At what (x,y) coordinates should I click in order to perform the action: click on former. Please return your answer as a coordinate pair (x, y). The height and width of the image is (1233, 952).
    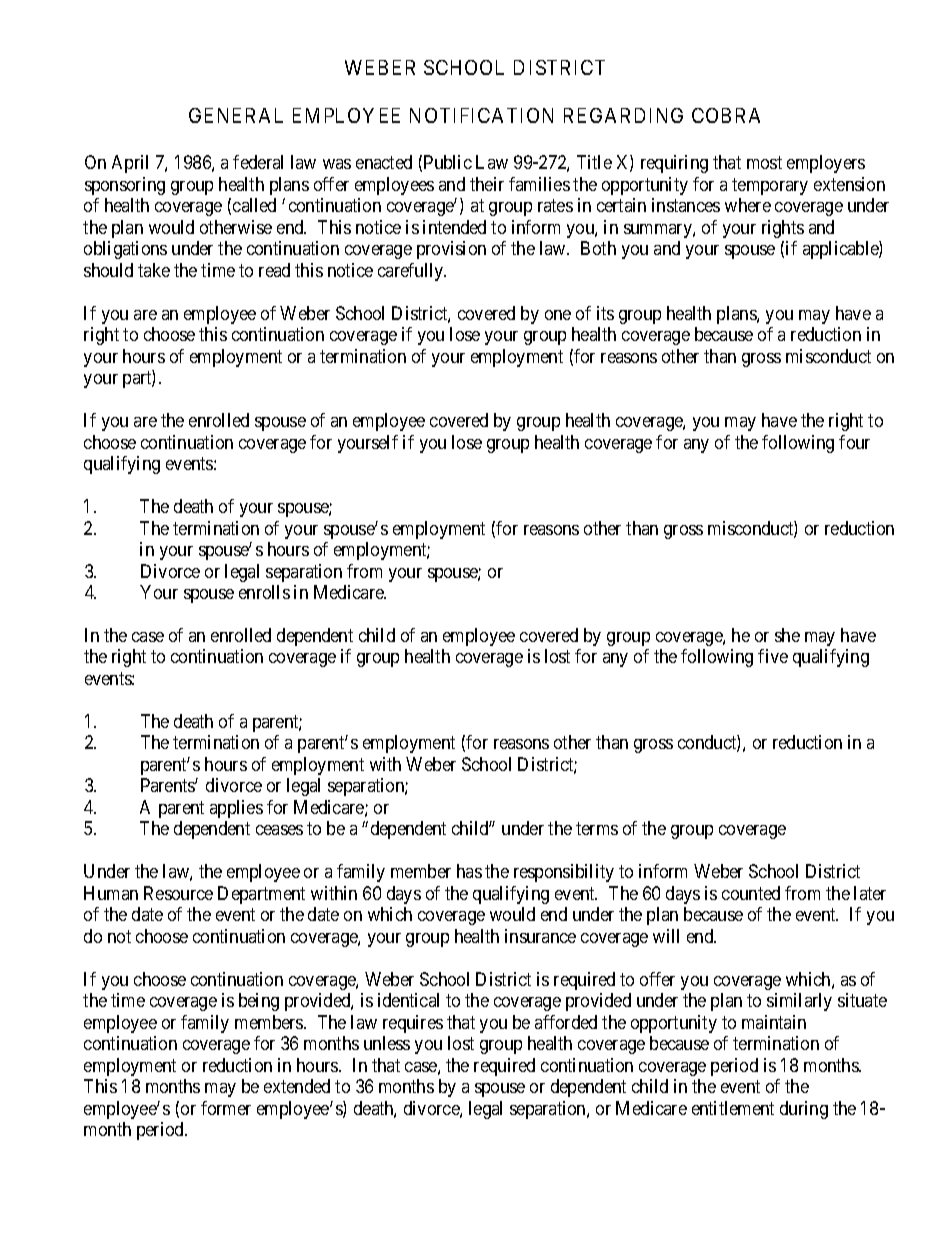
    Looking at the image, I should click on (226, 1108).
